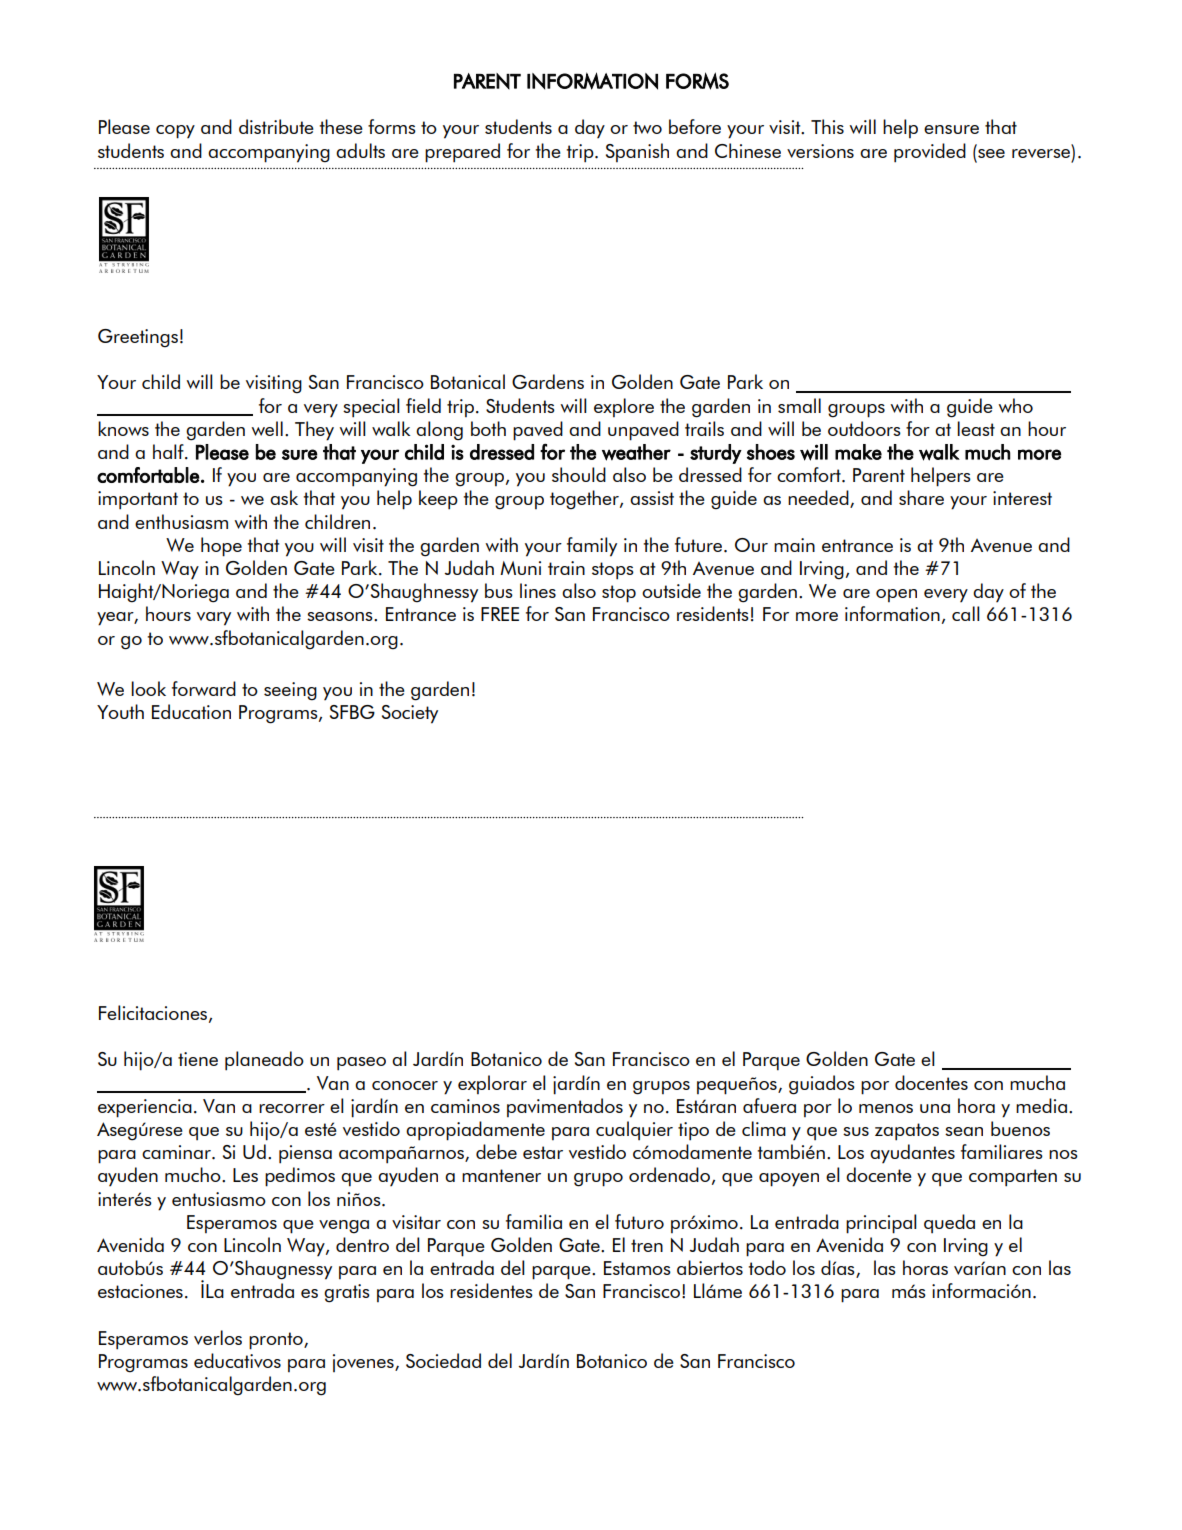  What do you see at coordinates (277, 1341) in the document?
I see `pronto` at bounding box center [277, 1341].
